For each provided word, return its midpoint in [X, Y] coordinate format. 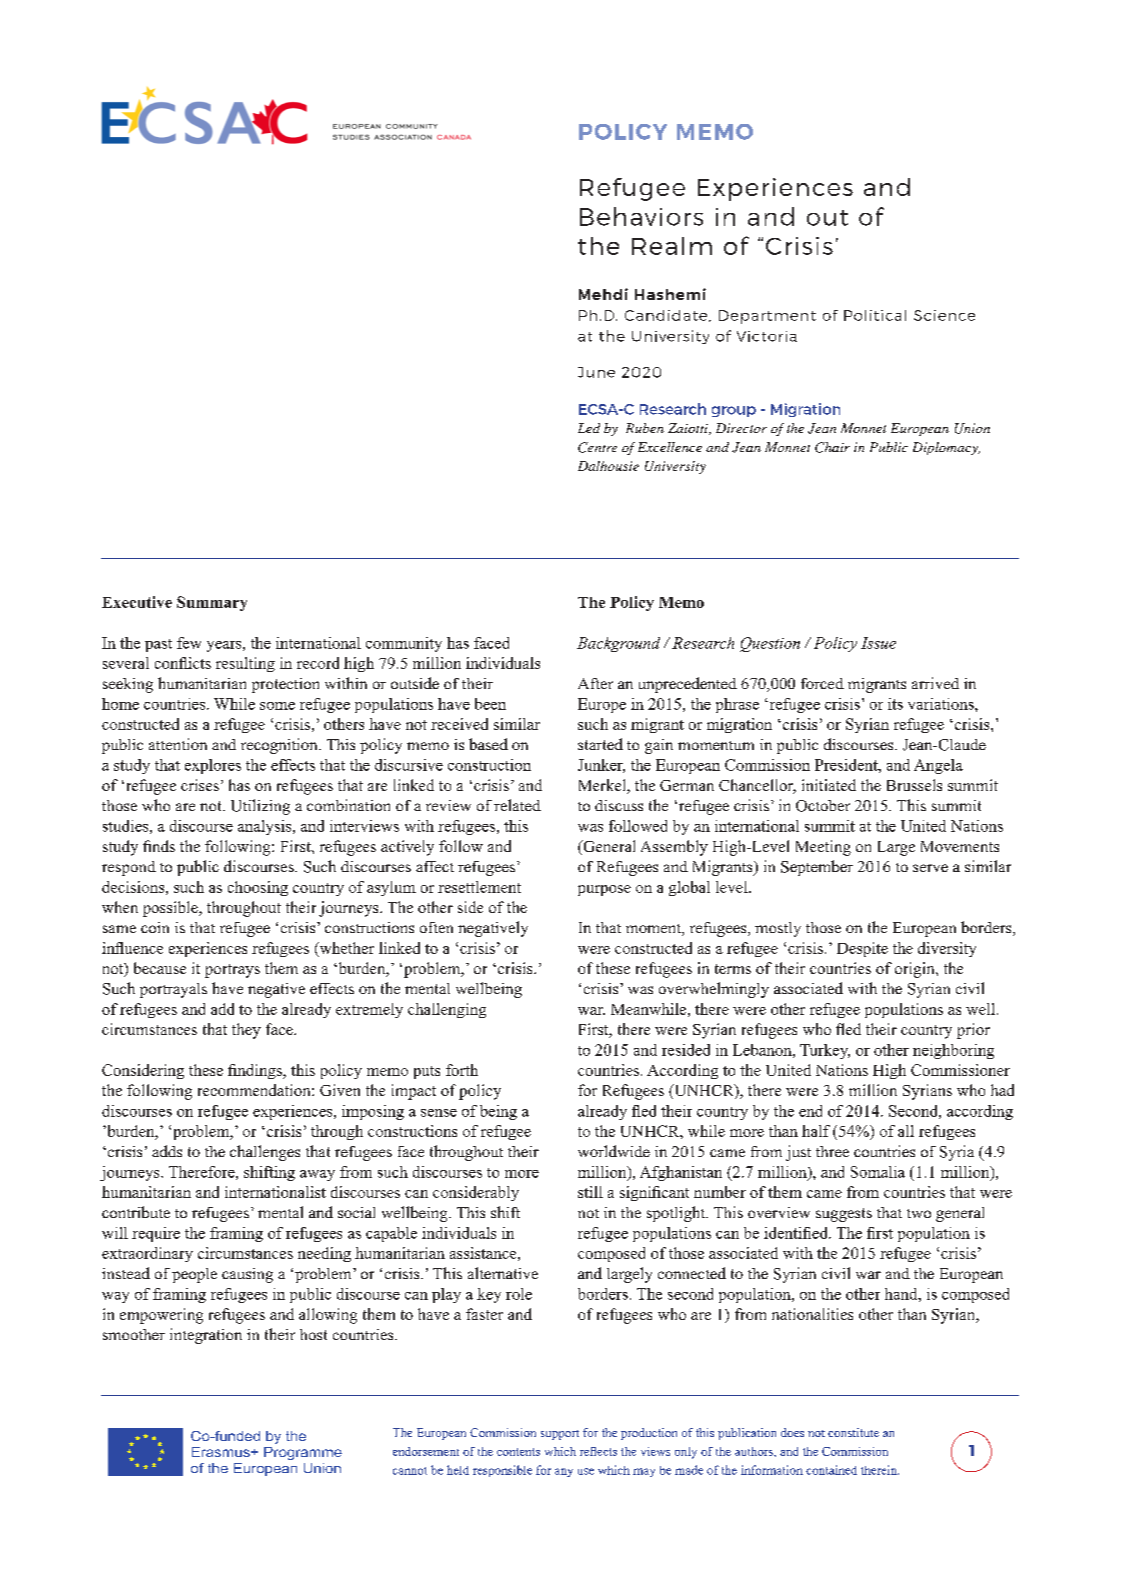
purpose [604, 890]
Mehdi [603, 294]
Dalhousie [608, 466]
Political [875, 315]
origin [916, 970]
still [590, 1192]
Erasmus [222, 1452]
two [919, 1213]
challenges [265, 1153]
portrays [232, 971]
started [600, 744]
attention [178, 744]
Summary [212, 603]
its [895, 704]
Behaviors [641, 216]
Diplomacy [946, 448]
